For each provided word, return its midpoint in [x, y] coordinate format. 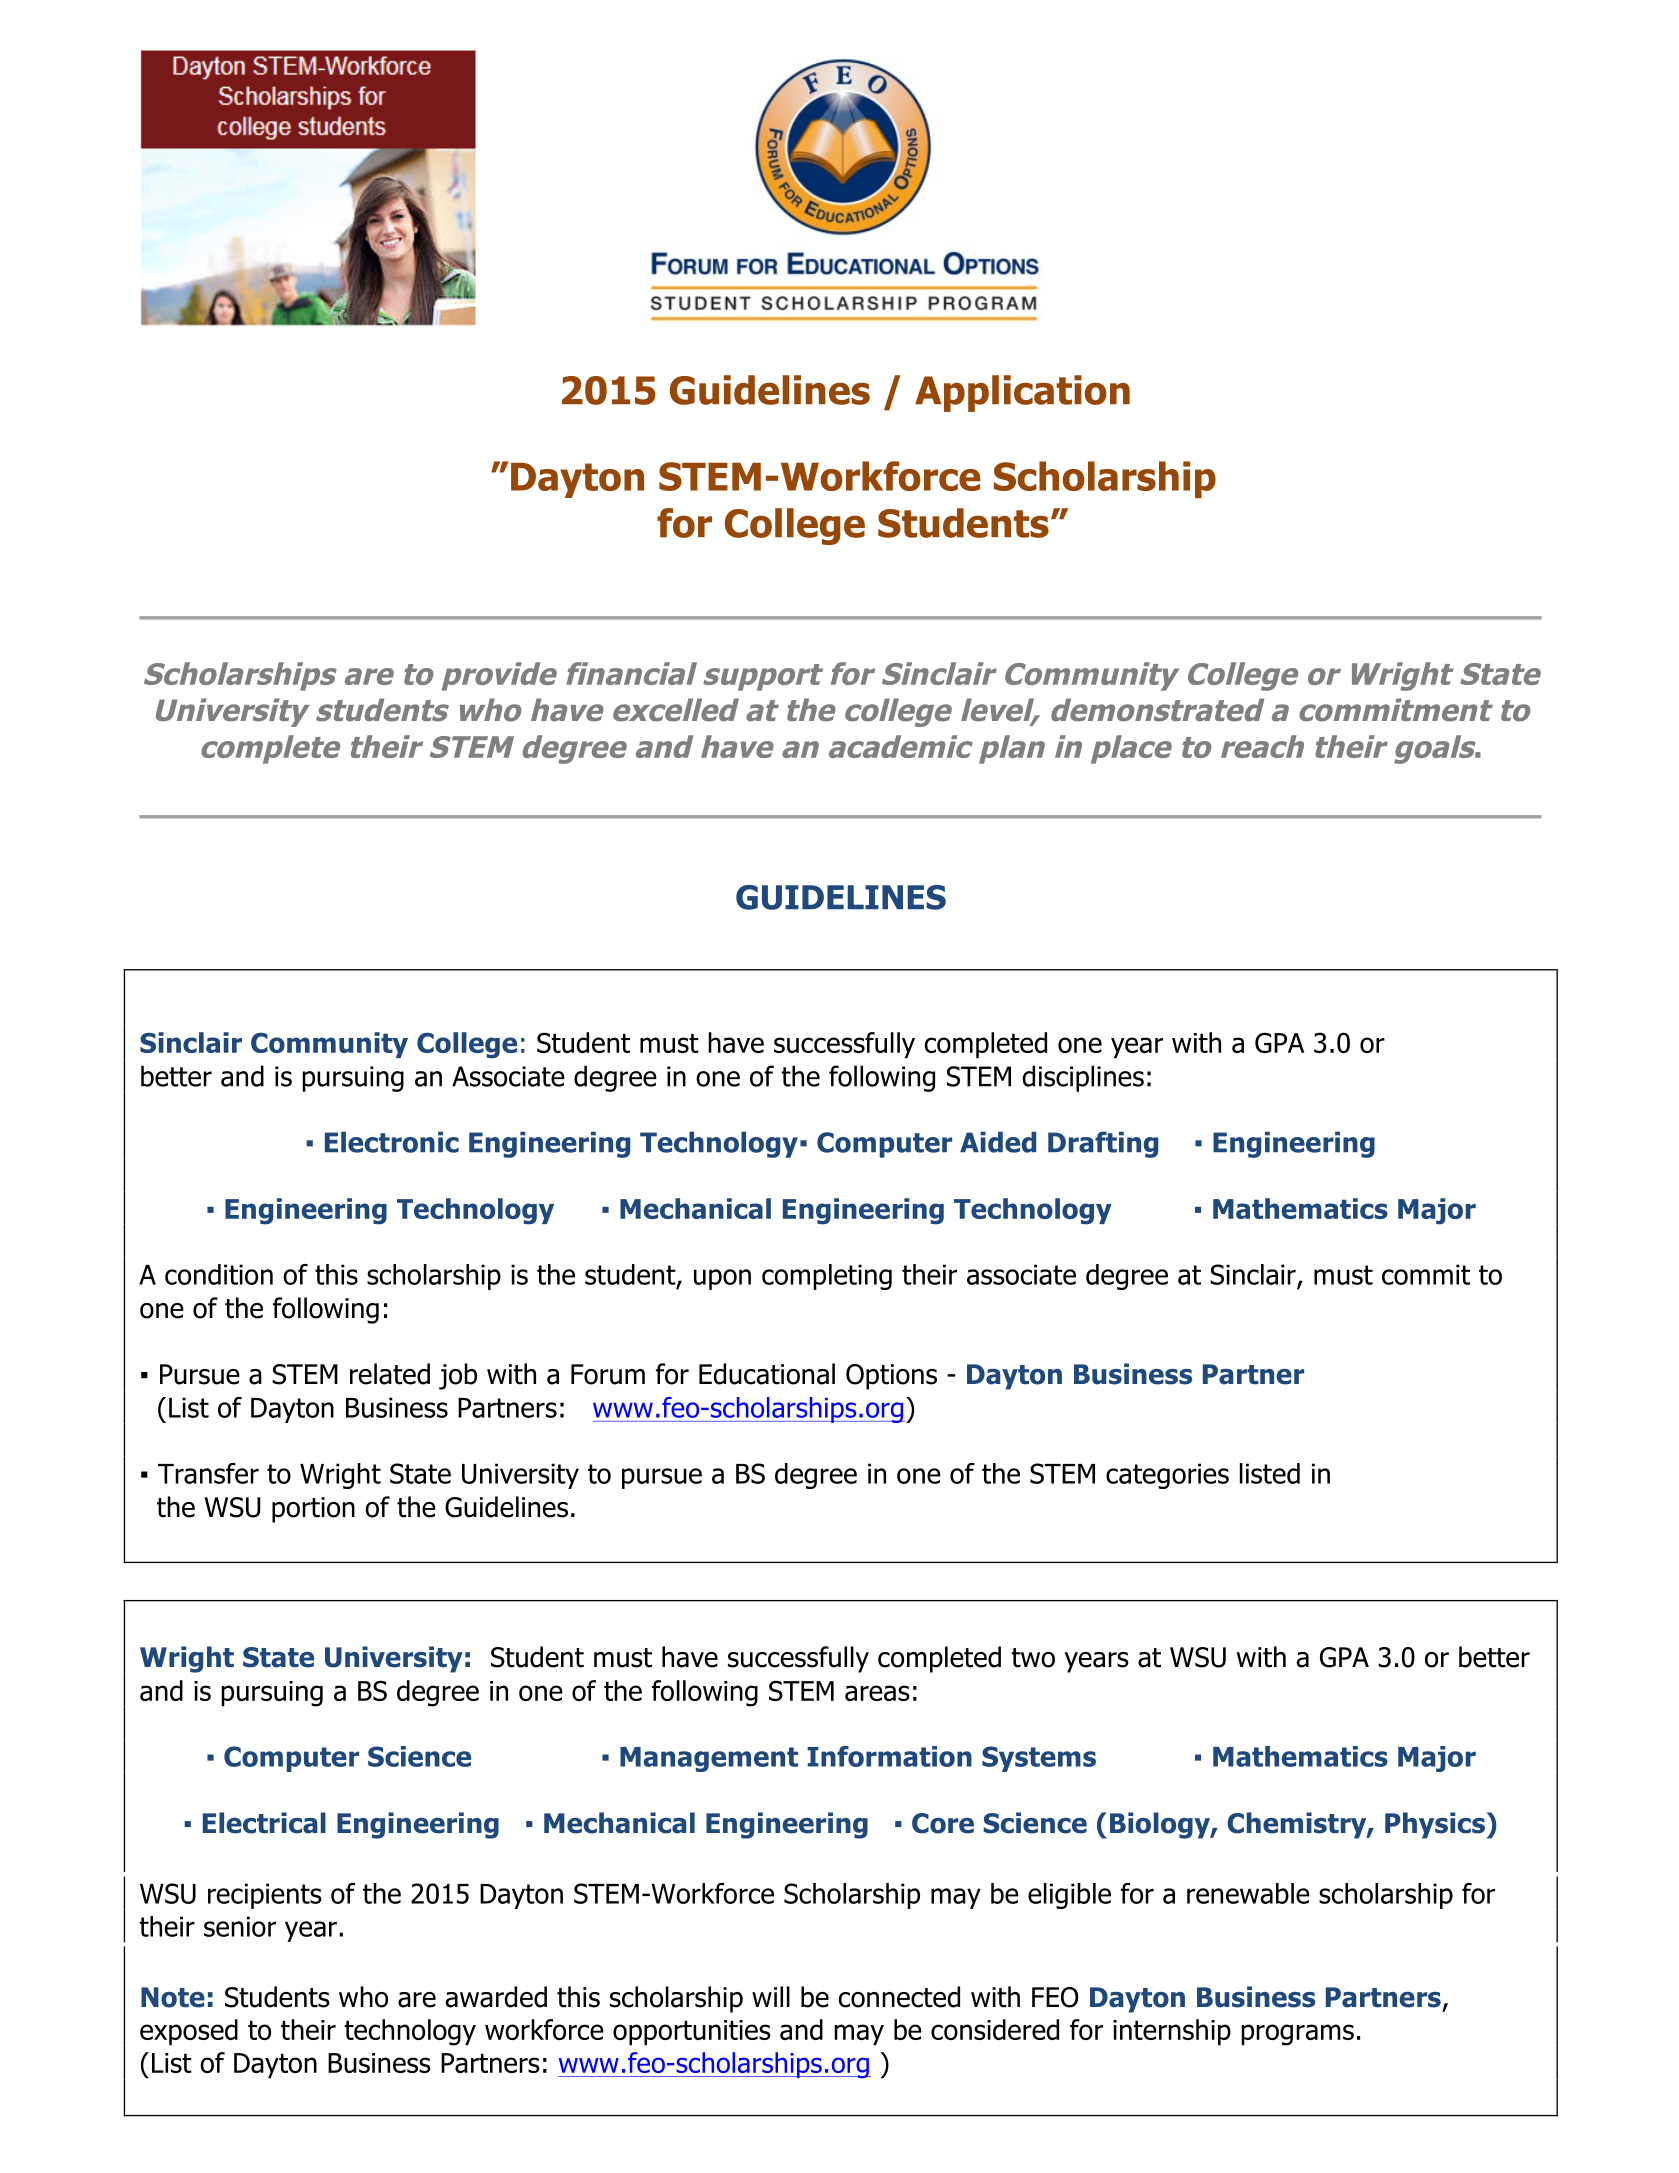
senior [240, 1926]
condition [219, 1274]
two [1033, 1658]
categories [1167, 1476]
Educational [767, 1374]
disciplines [1083, 1078]
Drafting [1103, 1144]
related [390, 1374]
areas [877, 1693]
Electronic [392, 1142]
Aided [998, 1142]
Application [1022, 393]
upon [722, 1279]
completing [827, 1277]
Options [891, 1377]
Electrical [264, 1823]
